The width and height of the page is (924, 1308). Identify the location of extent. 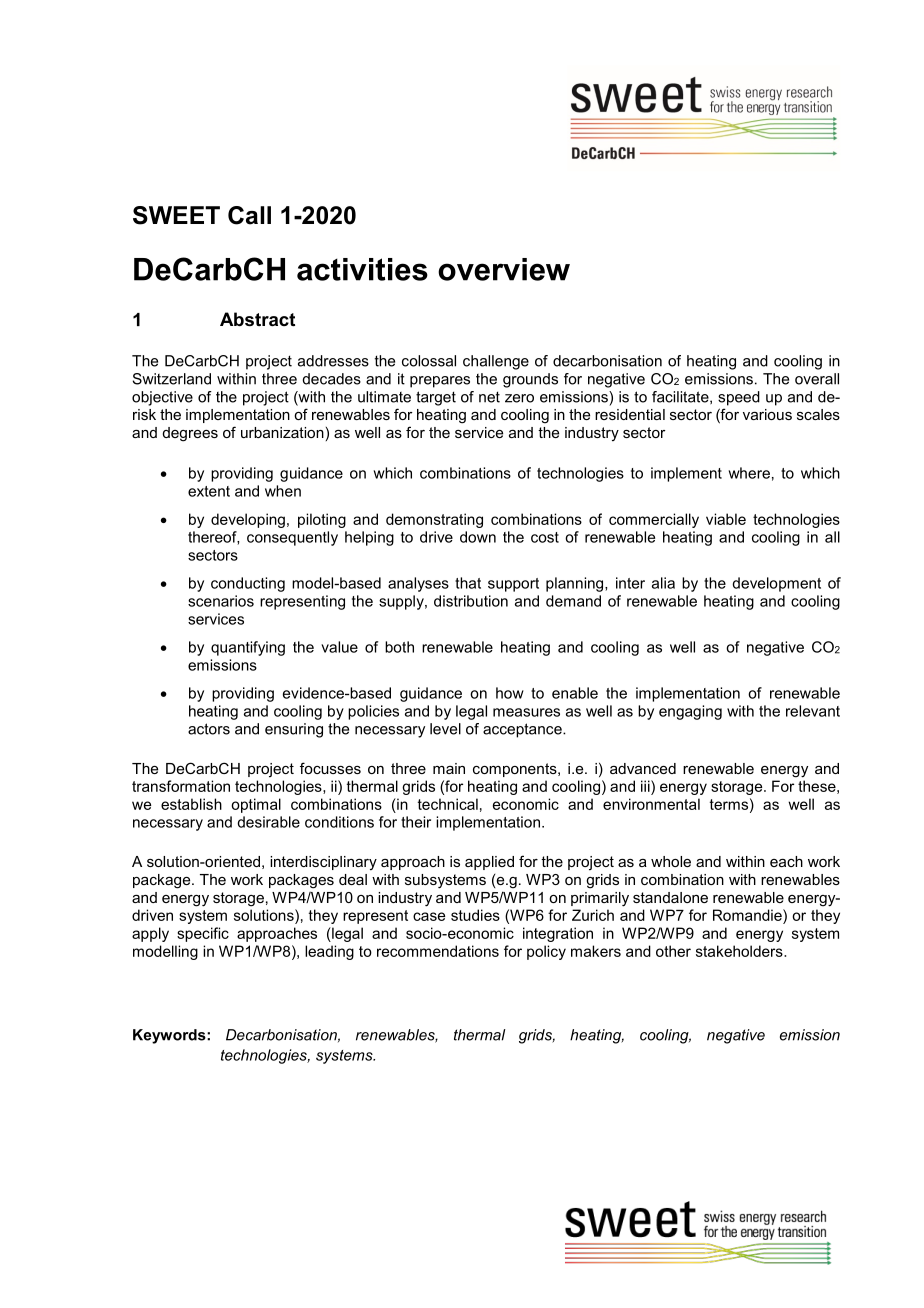
(209, 491).
